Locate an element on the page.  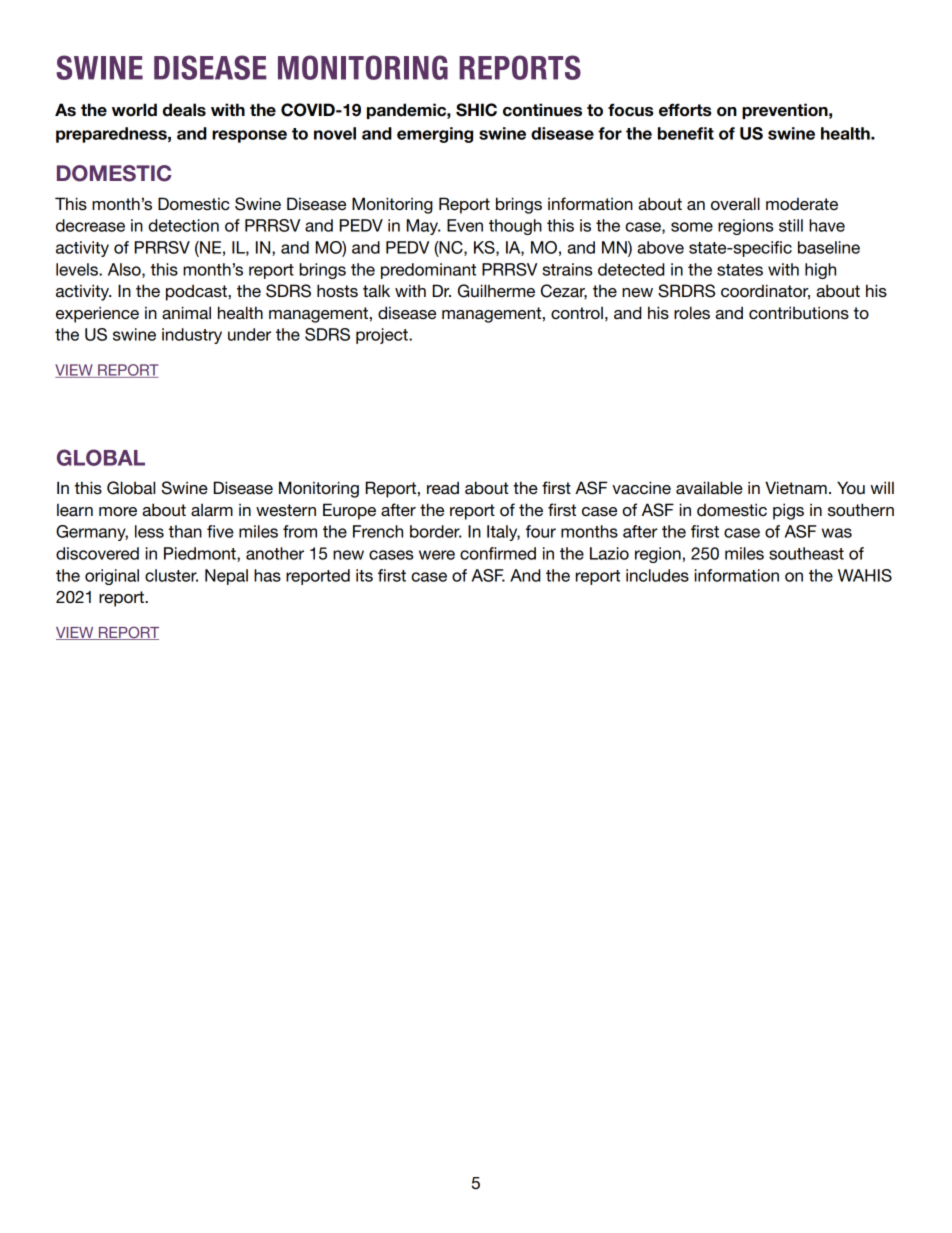
emerging is located at coordinates (435, 135).
